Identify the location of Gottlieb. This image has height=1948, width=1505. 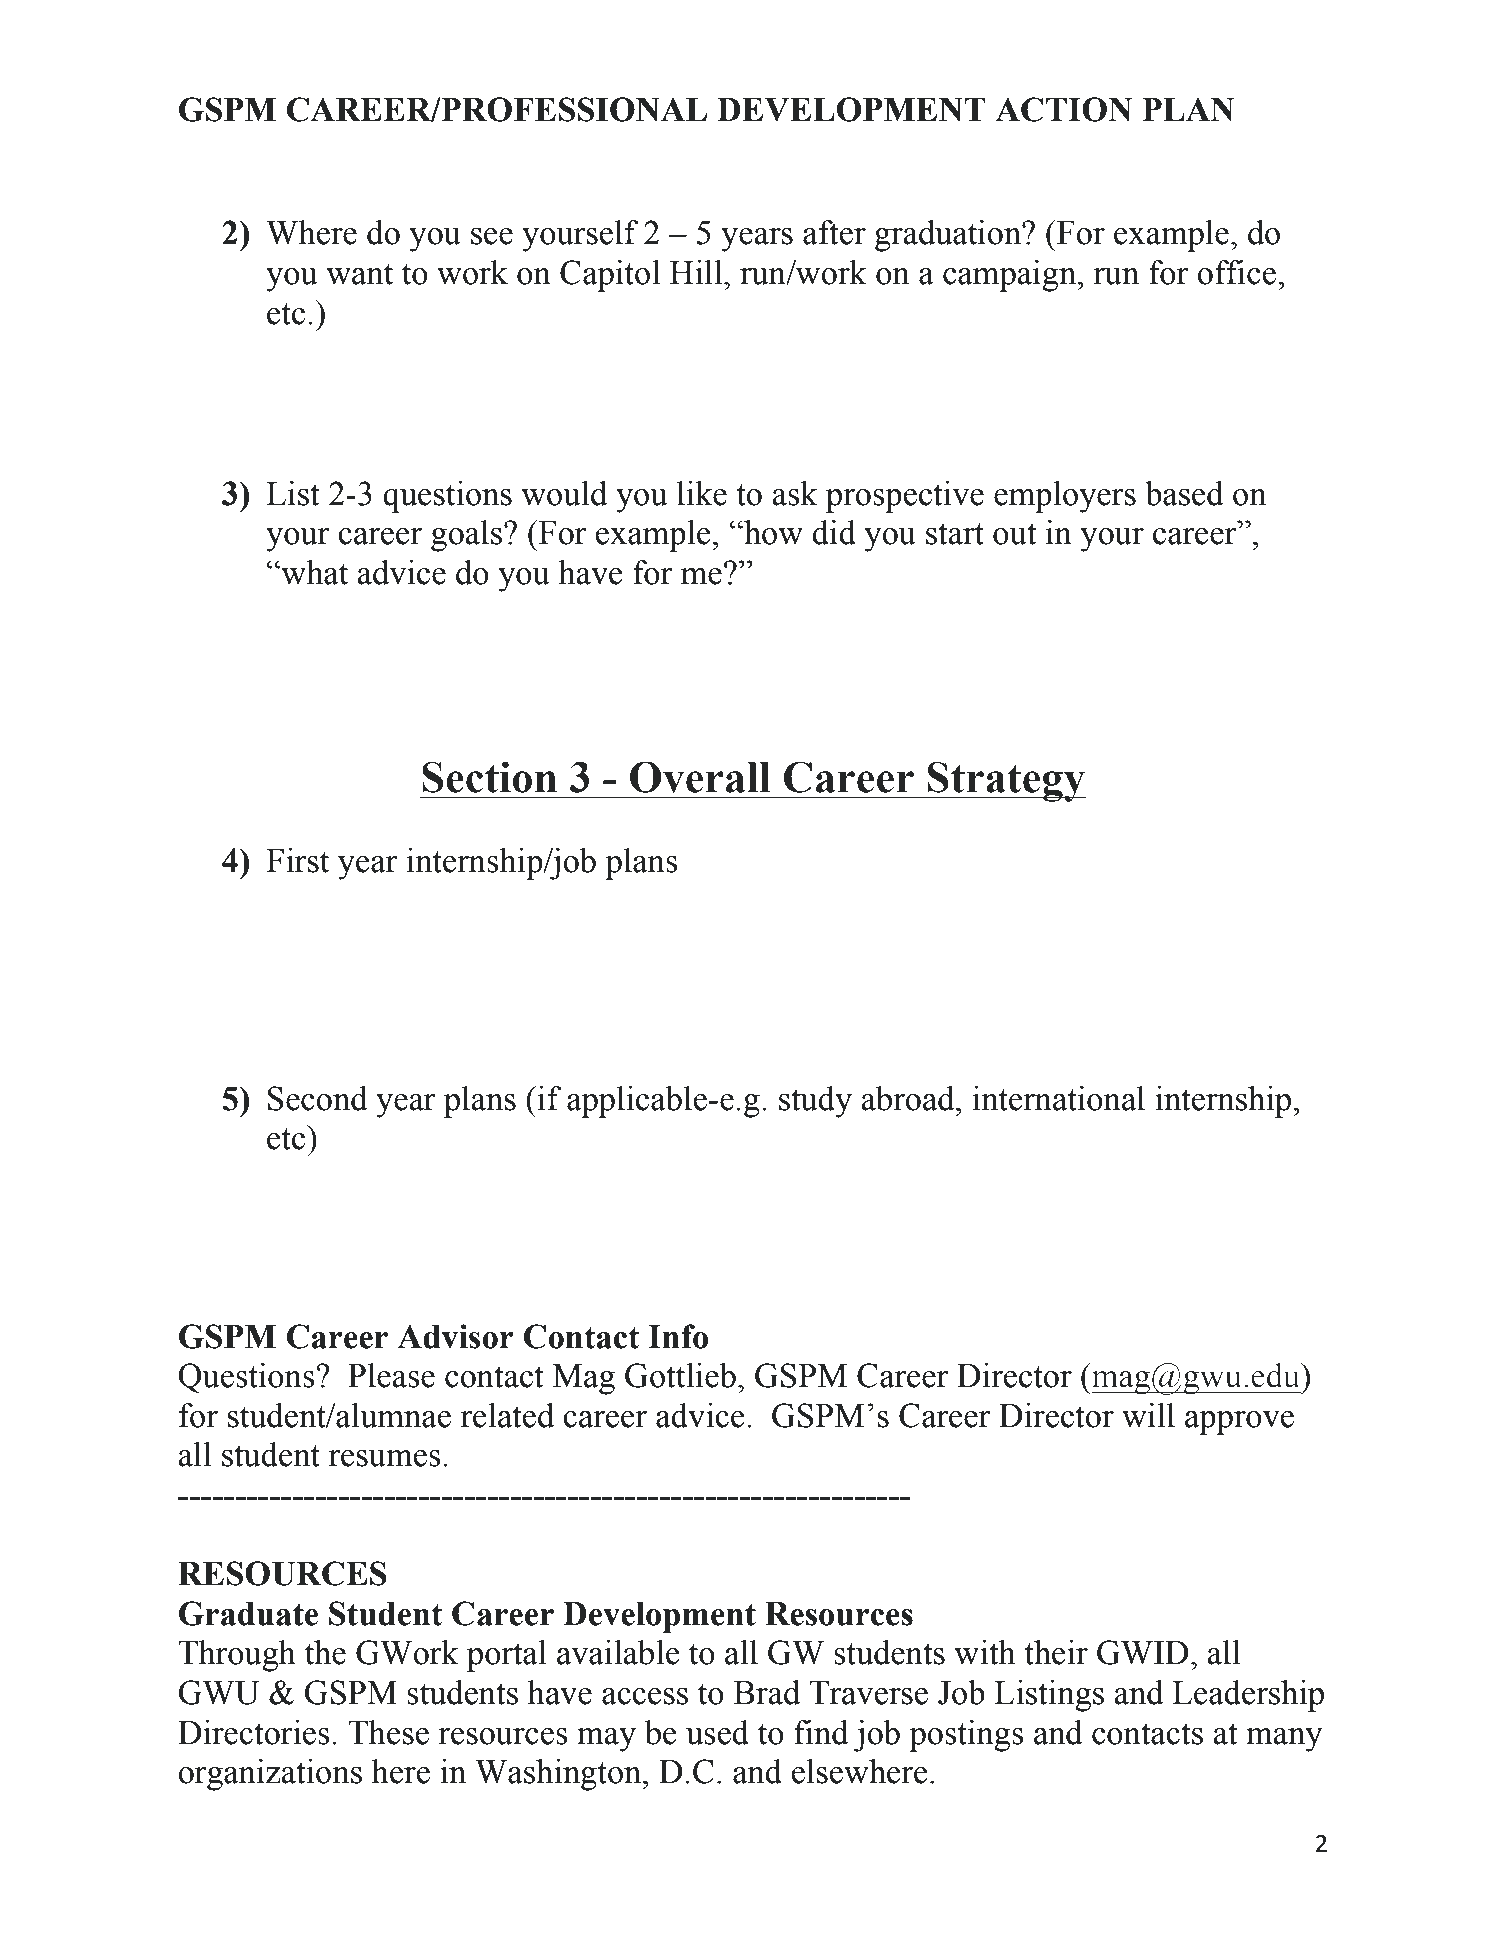
(680, 1375).
